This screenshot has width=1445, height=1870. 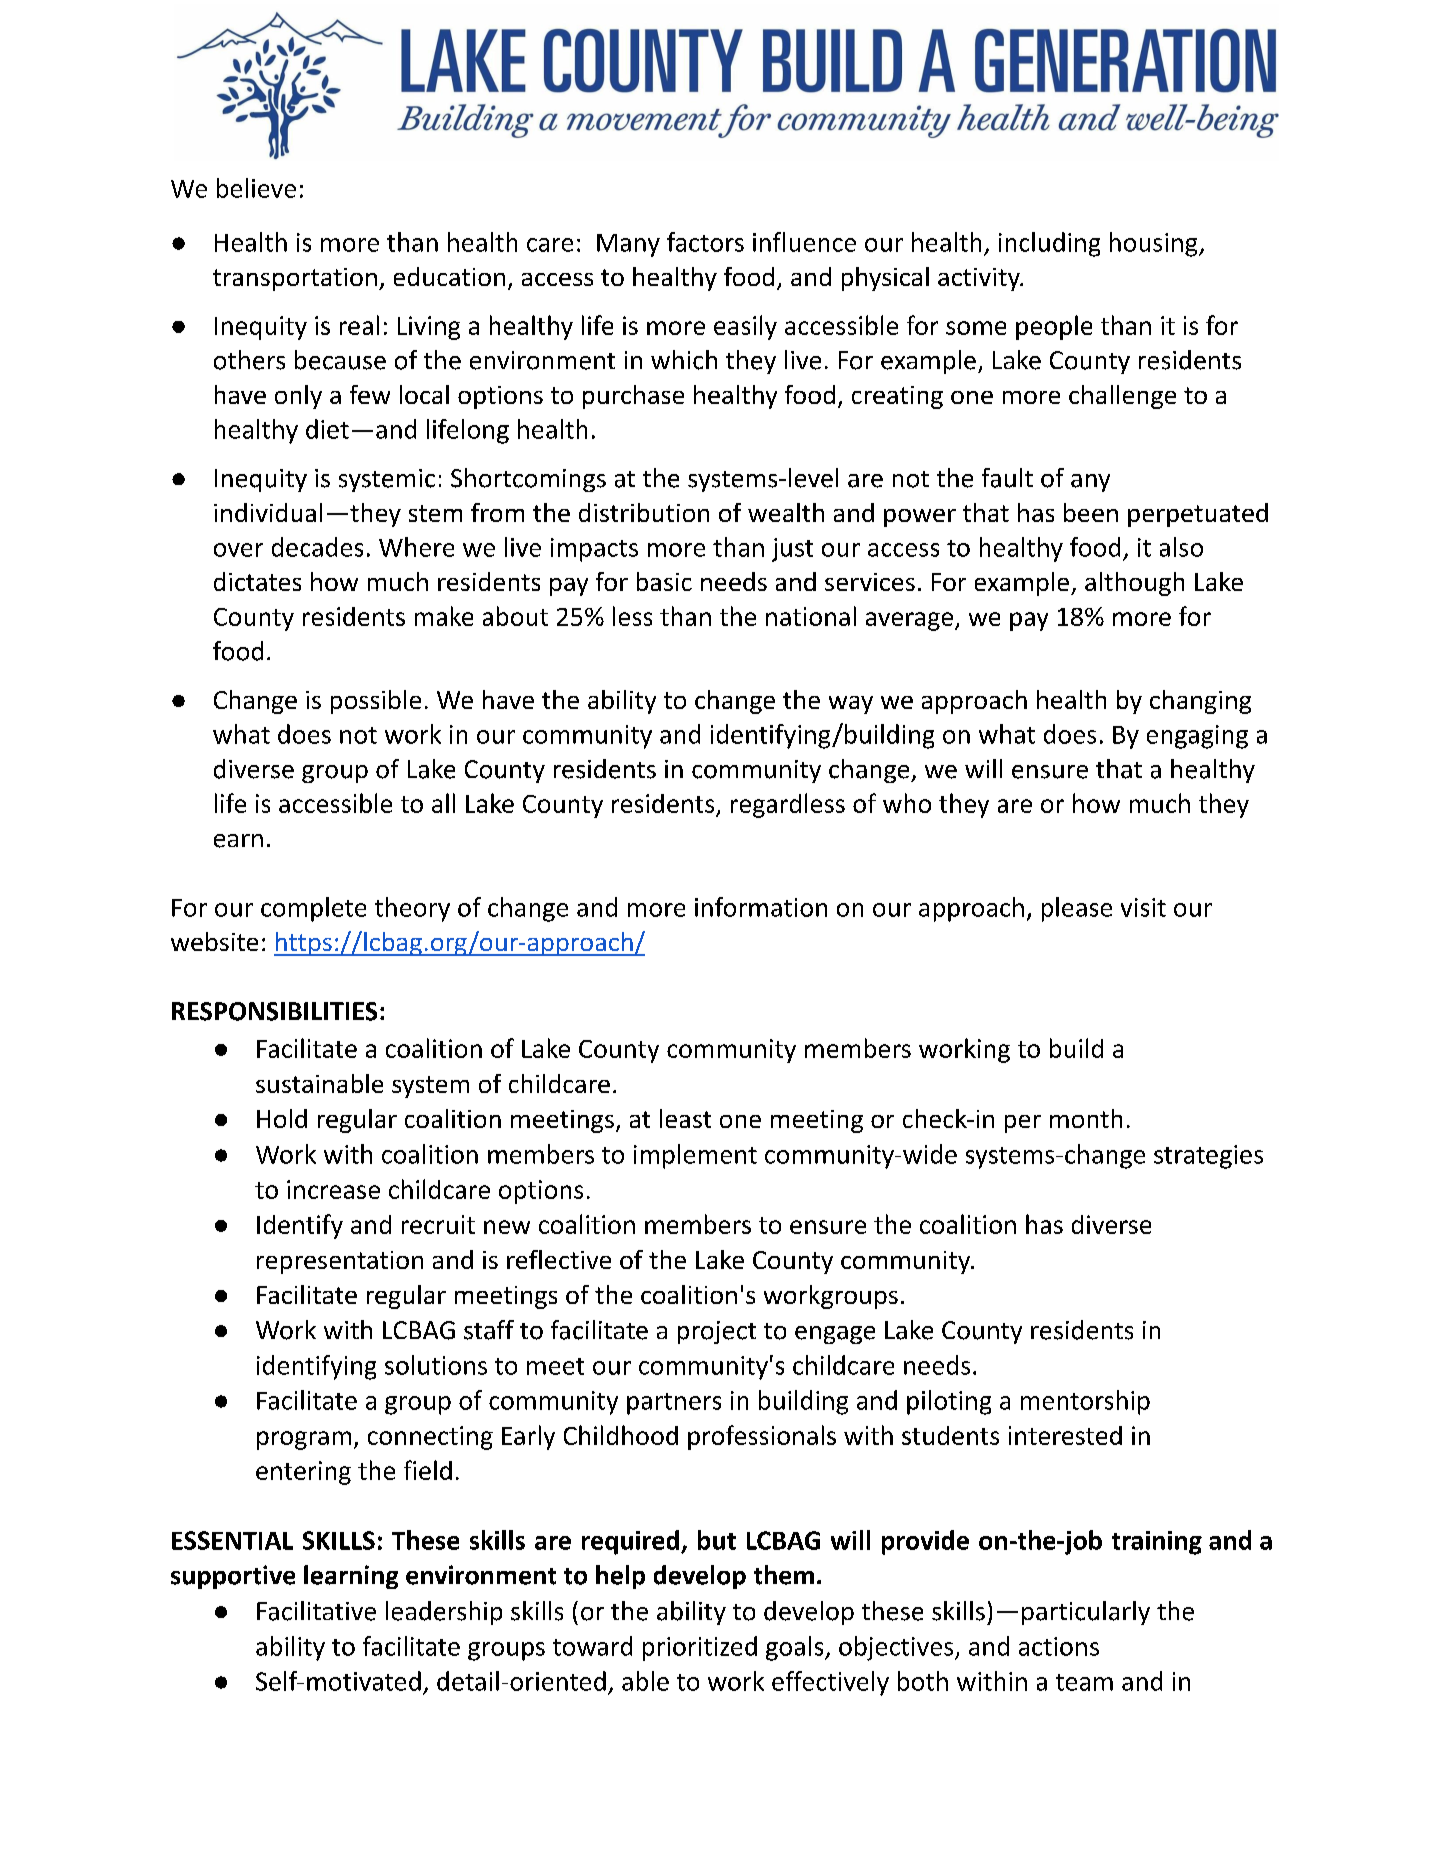 What do you see at coordinates (1049, 244) in the screenshot?
I see `including` at bounding box center [1049, 244].
